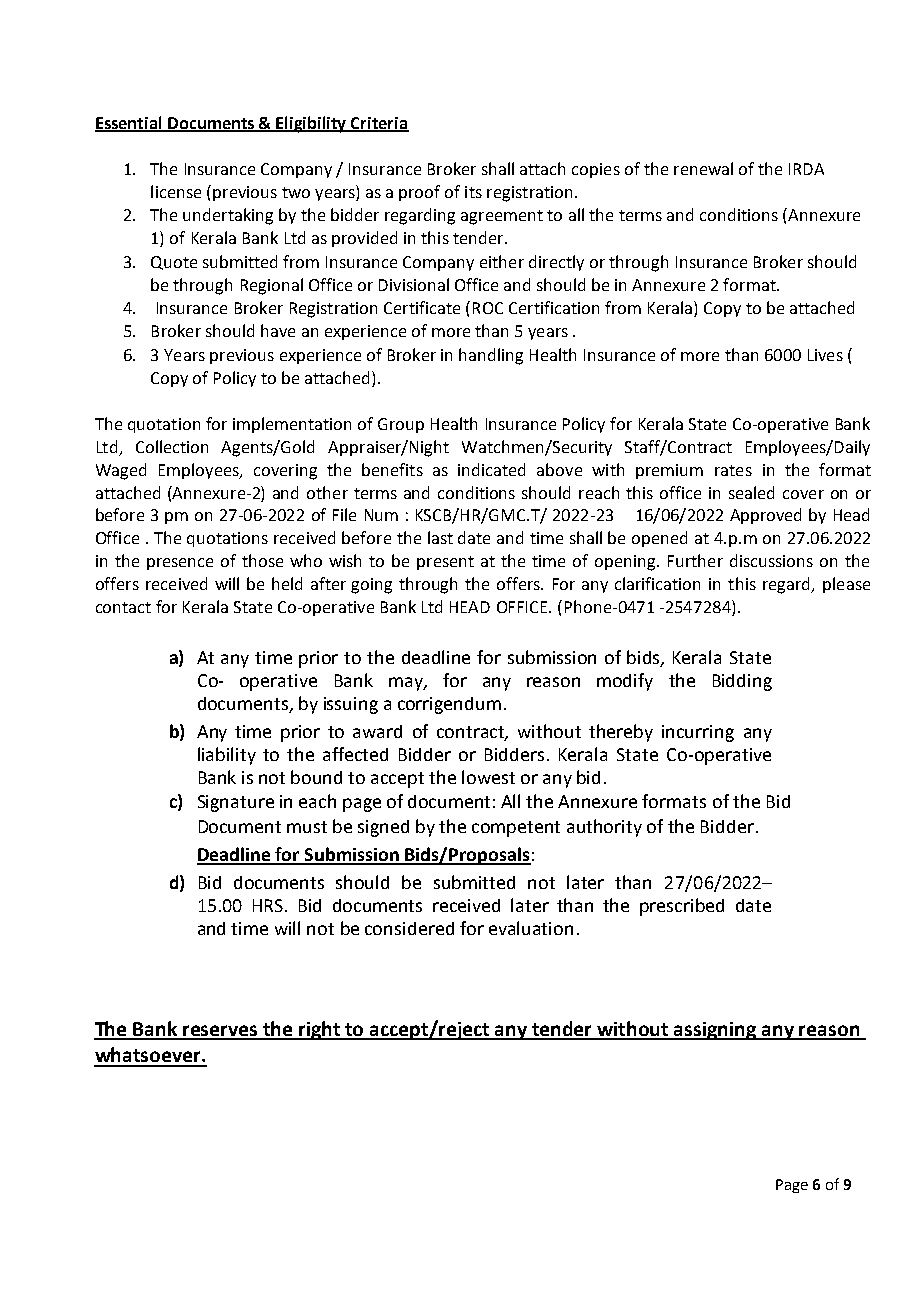 This image has width=924, height=1307. Describe the element at coordinates (227, 756) in the image. I see `liability` at that location.
